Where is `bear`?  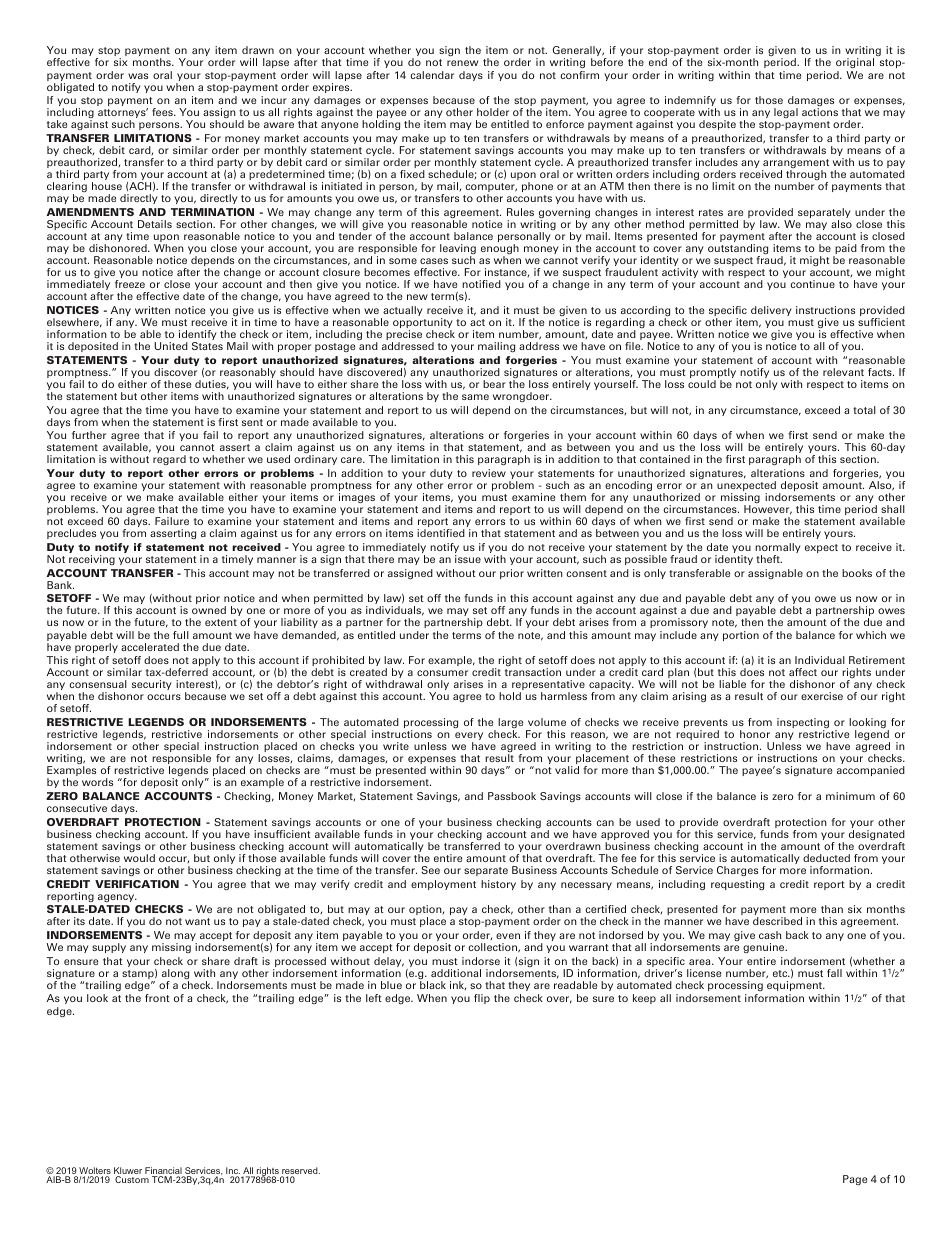 bear is located at coordinates (494, 384).
